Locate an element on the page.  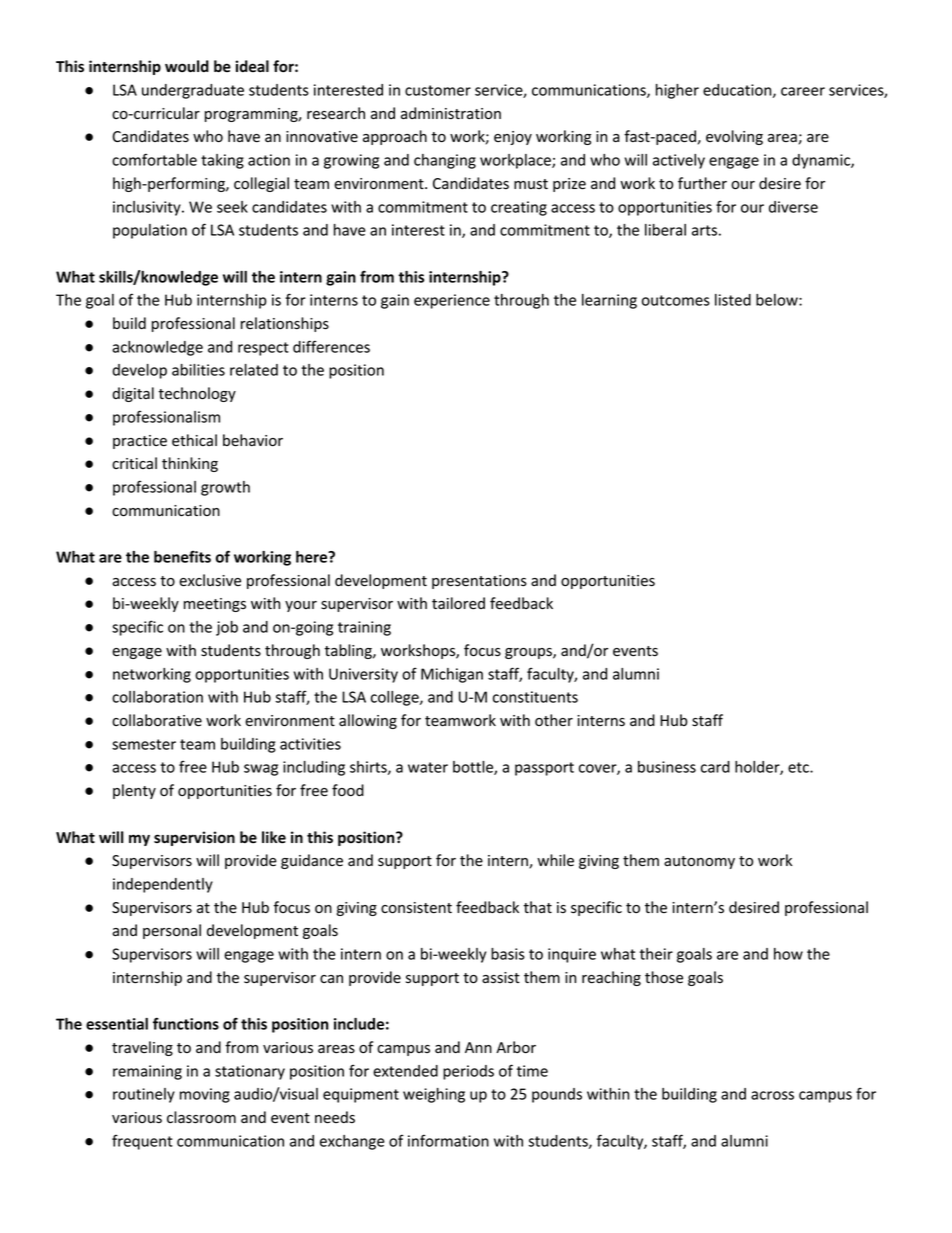
undergraduate is located at coordinates (193, 91).
